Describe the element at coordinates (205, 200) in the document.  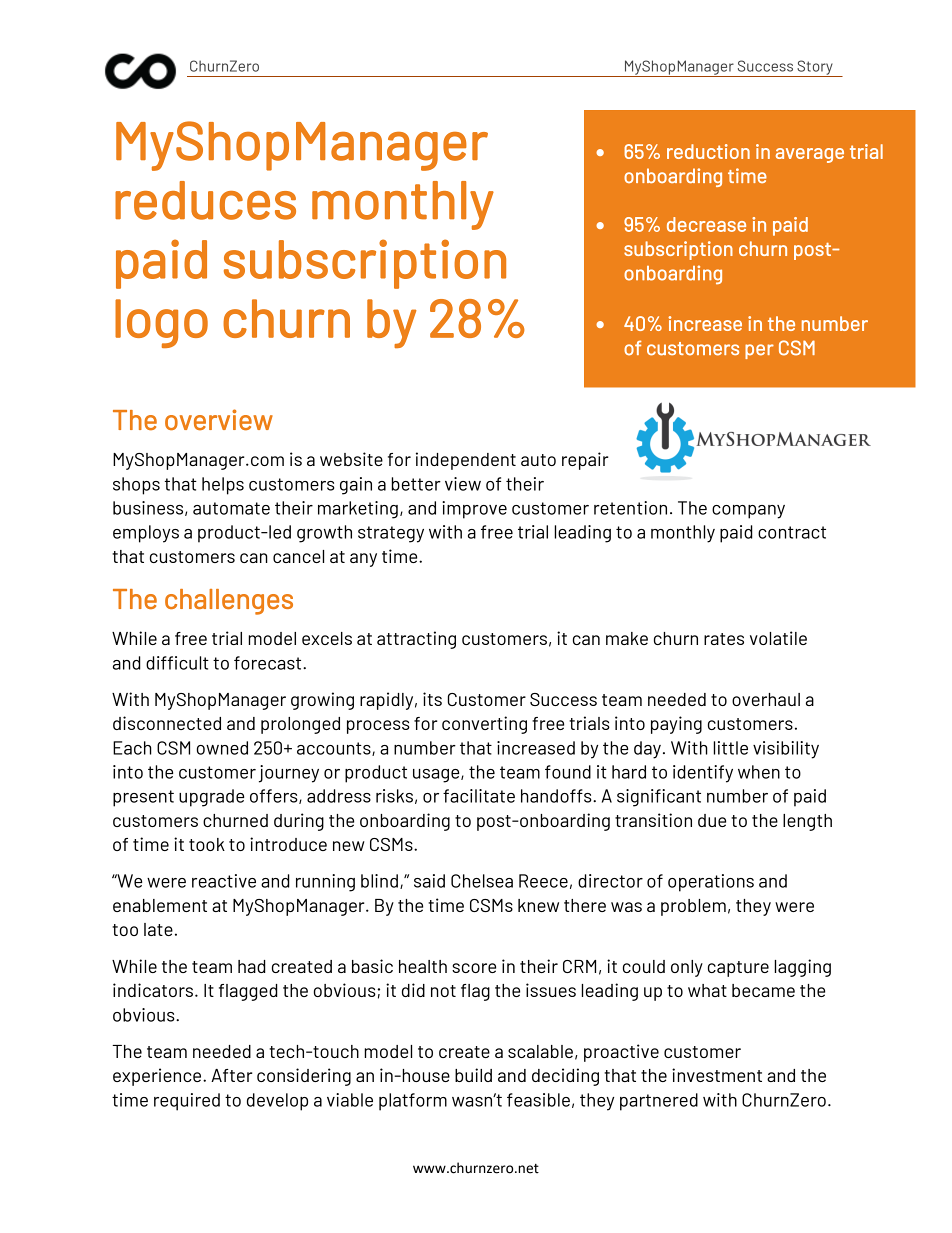
I see `reduces` at that location.
